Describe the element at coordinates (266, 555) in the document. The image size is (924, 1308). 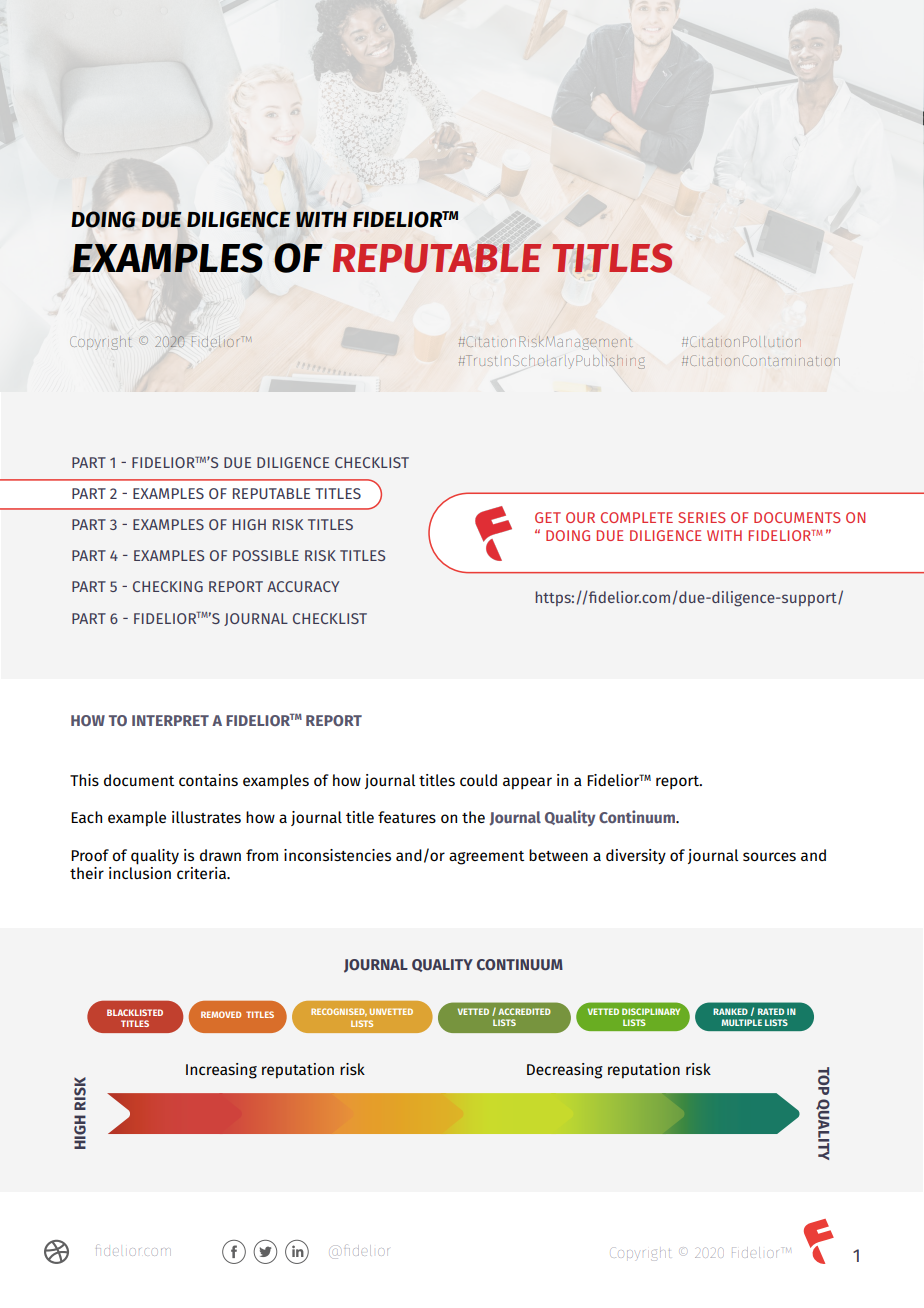
I see `POSSIBLE` at that location.
